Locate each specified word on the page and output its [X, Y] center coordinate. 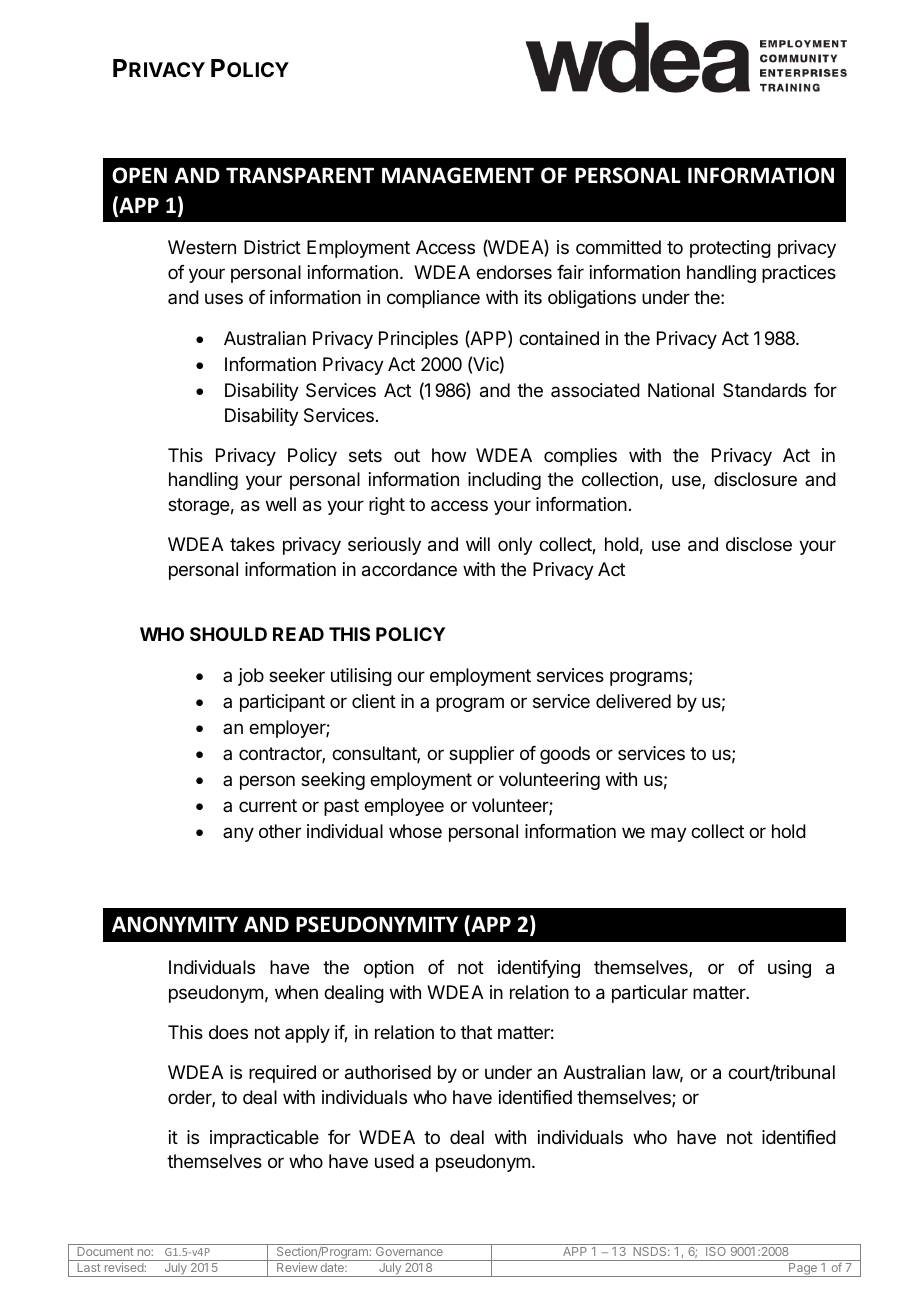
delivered [633, 701]
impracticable [264, 1139]
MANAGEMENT [458, 175]
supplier [481, 755]
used [394, 1161]
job [251, 677]
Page [803, 1270]
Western [202, 247]
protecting [730, 249]
